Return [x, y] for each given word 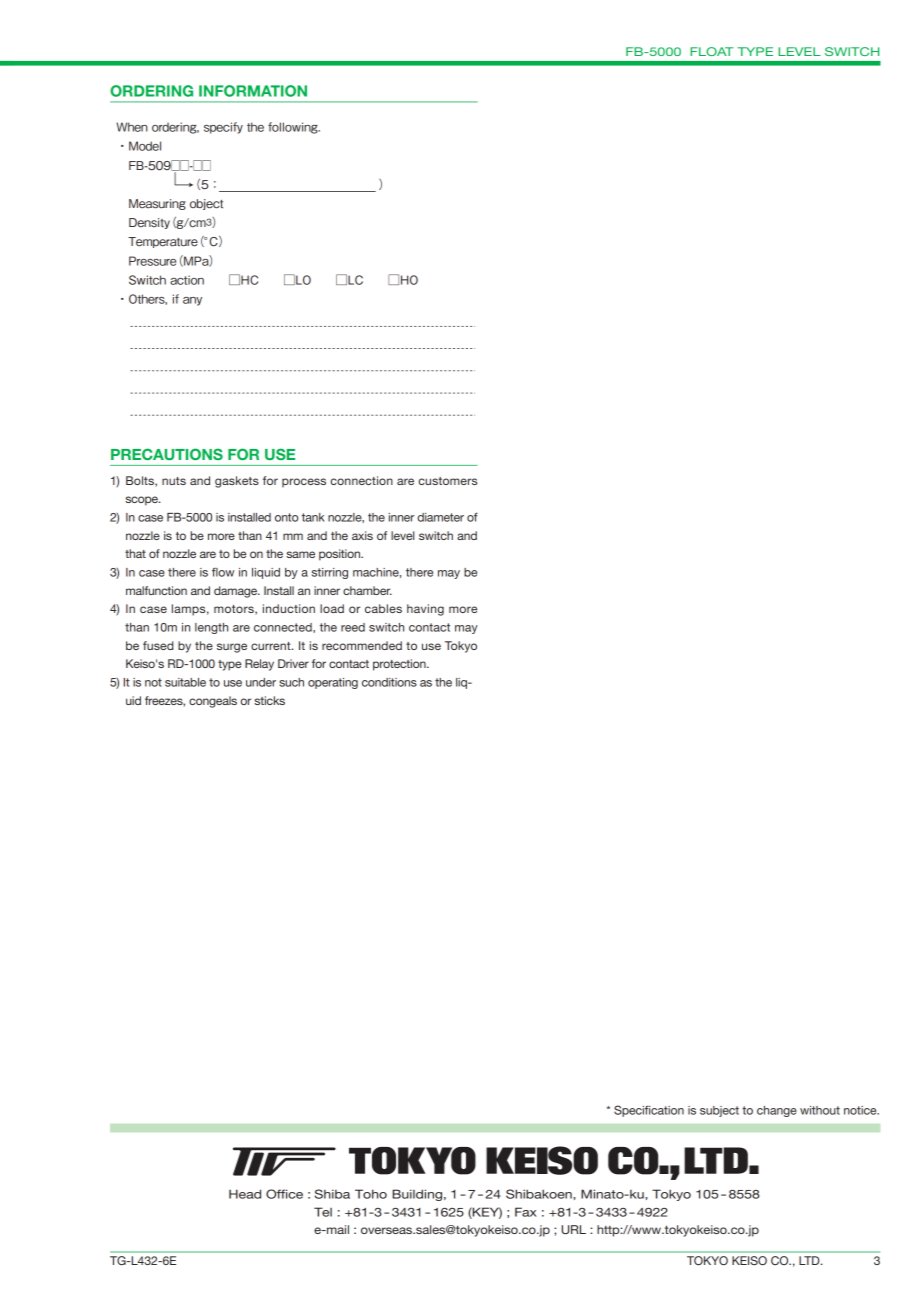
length [211, 628]
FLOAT [711, 51]
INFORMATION [253, 91]
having [425, 610]
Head [245, 1194]
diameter [440, 517]
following [294, 128]
